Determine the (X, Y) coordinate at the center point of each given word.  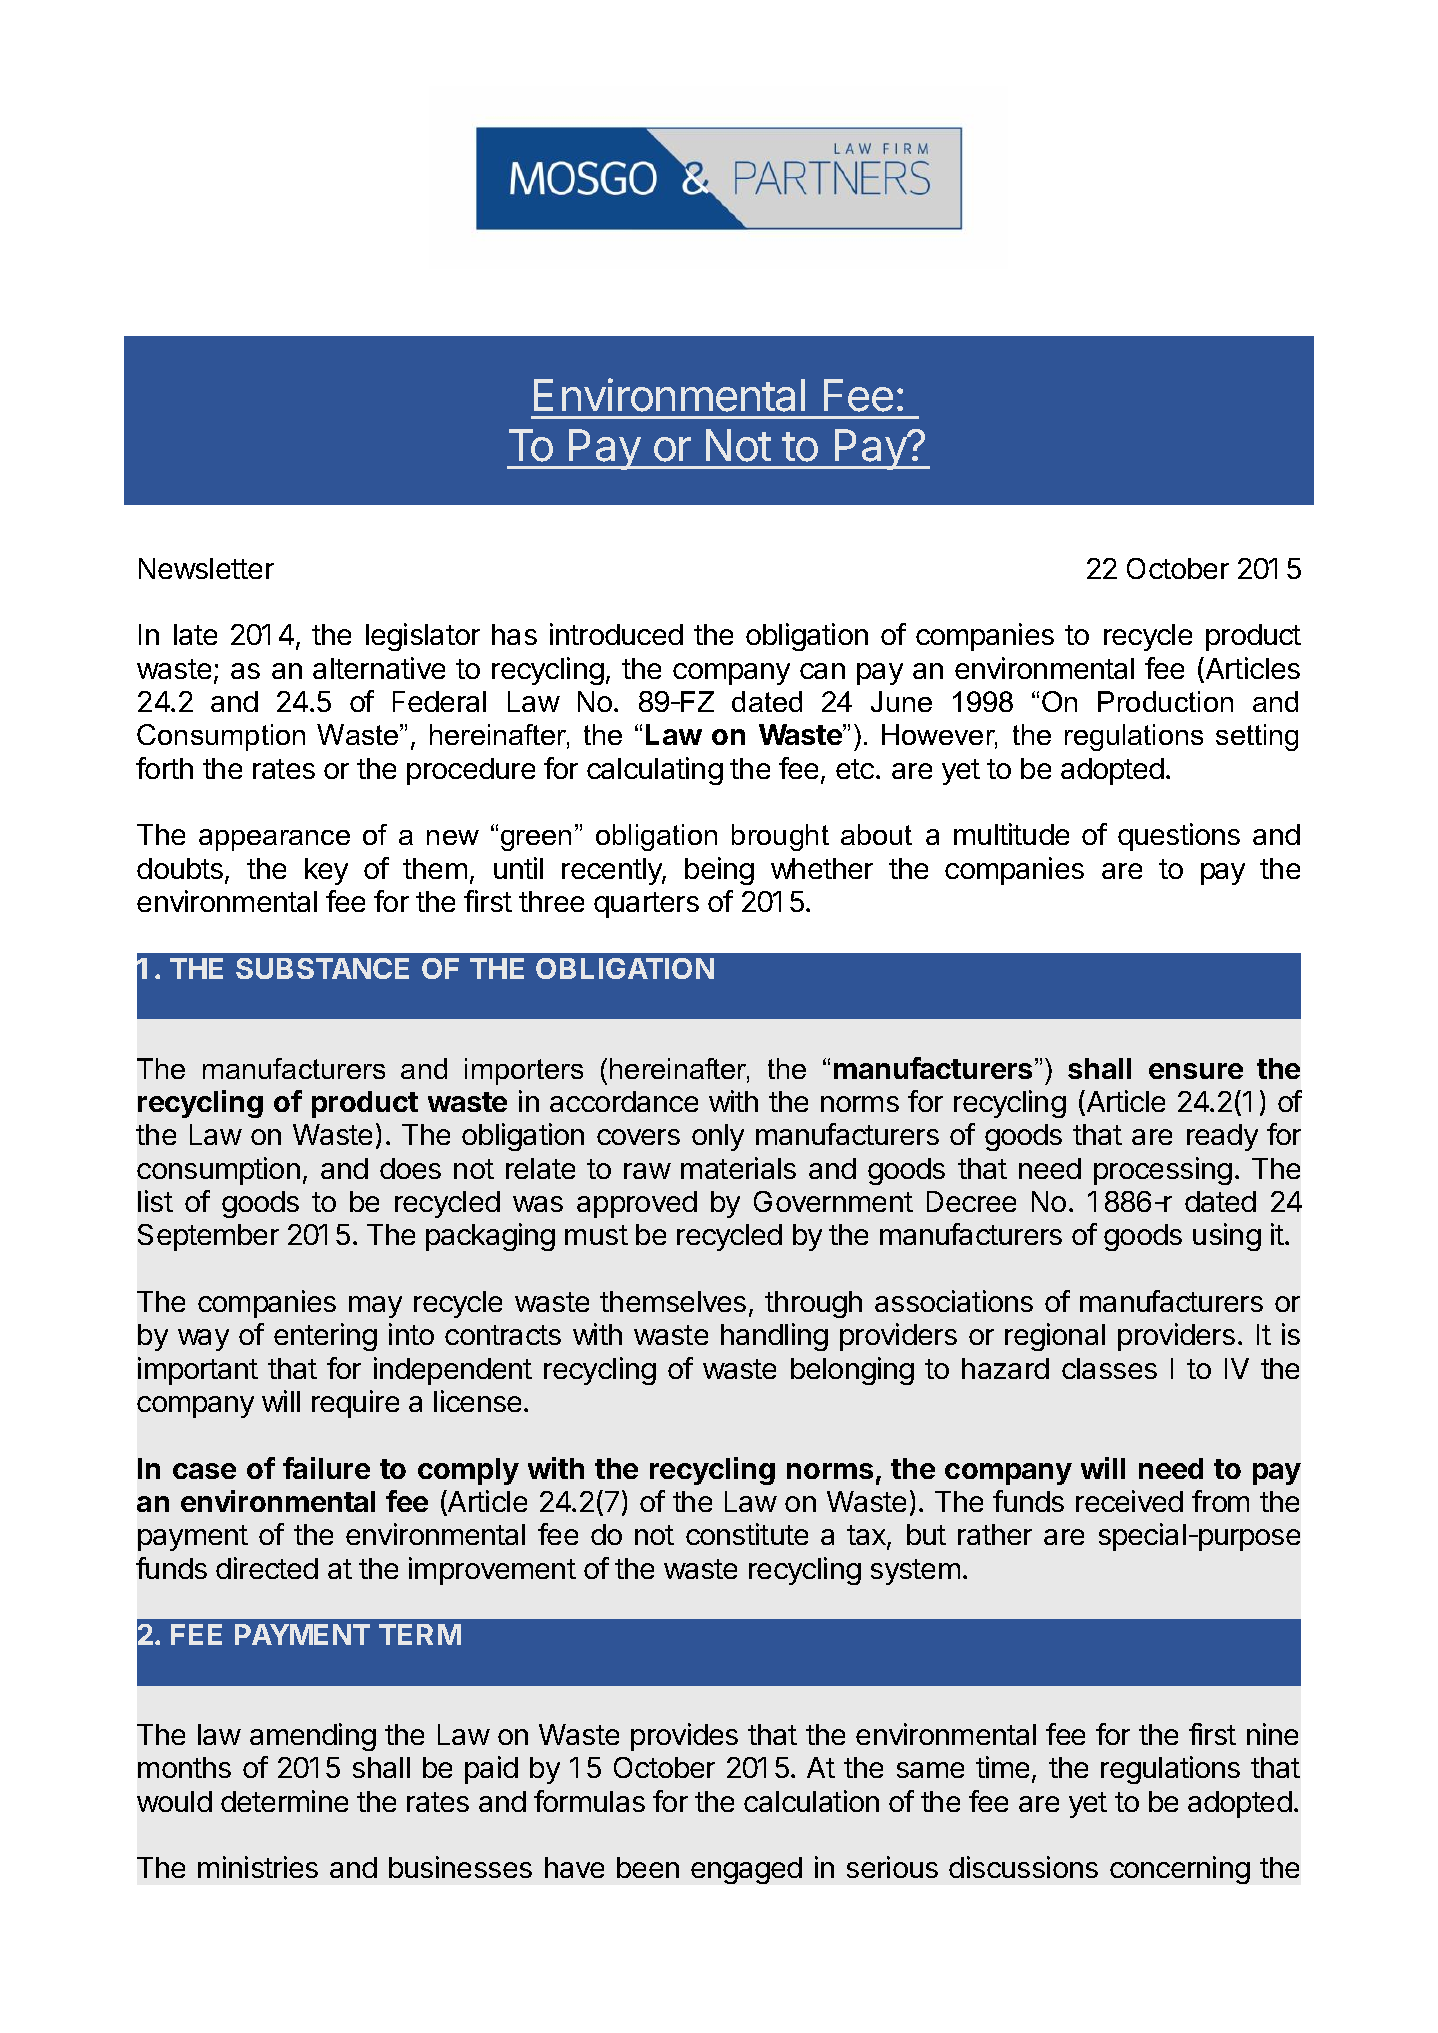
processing (1163, 1171)
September (208, 1237)
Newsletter (206, 568)
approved (637, 1204)
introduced (616, 634)
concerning (1180, 1870)
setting (1257, 737)
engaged (746, 1870)
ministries (258, 1867)
